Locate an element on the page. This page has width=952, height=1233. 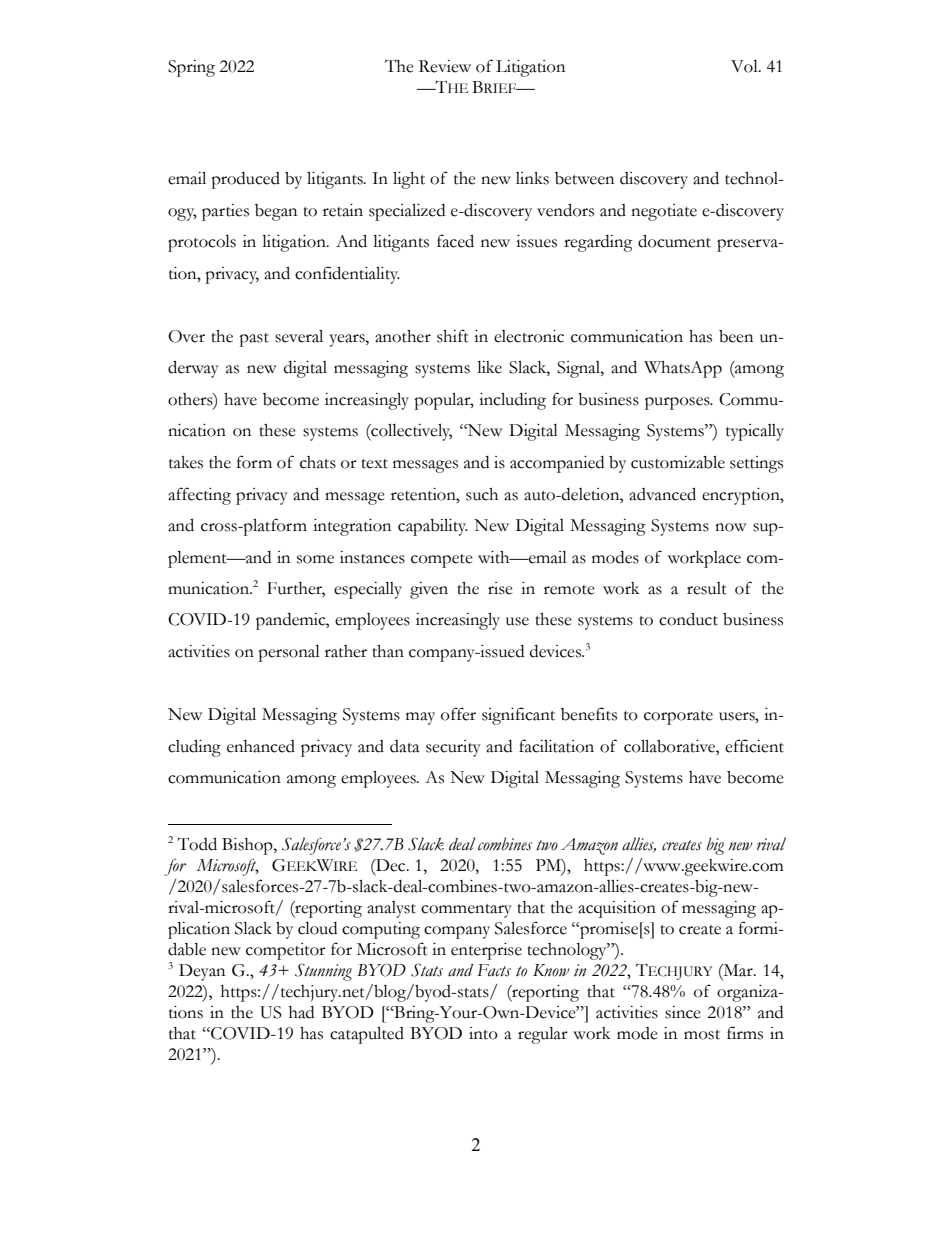
like is located at coordinates (489, 367).
